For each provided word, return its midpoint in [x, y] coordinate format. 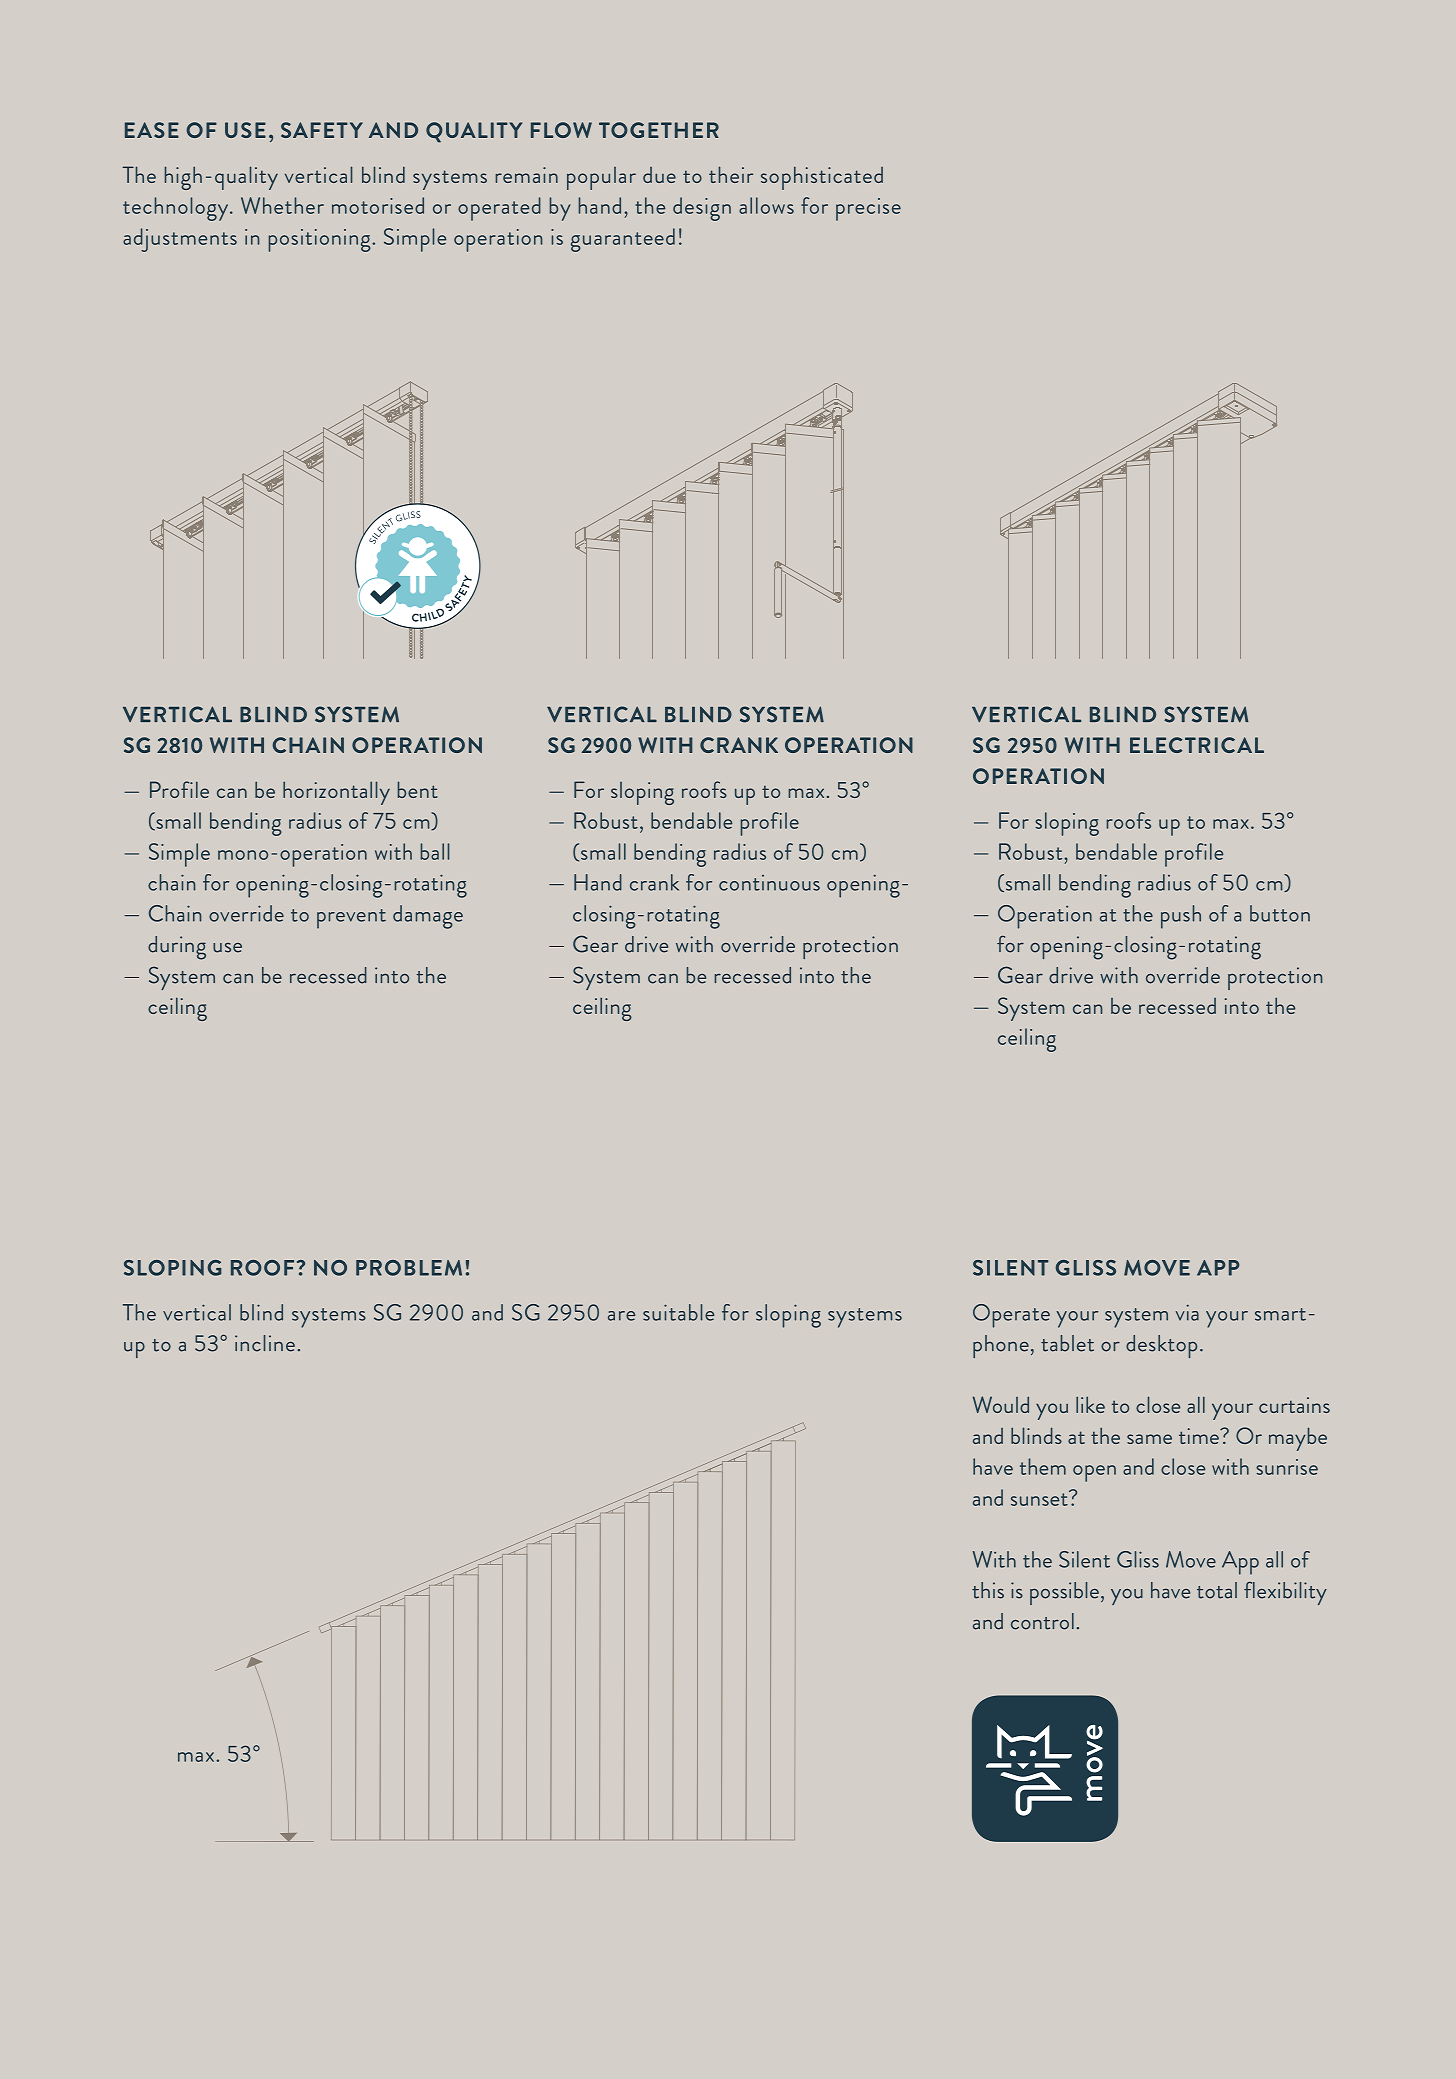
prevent [351, 919]
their [731, 174]
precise [868, 209]
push [1181, 917]
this [988, 1590]
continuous [769, 883]
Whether [282, 205]
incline [265, 1343]
